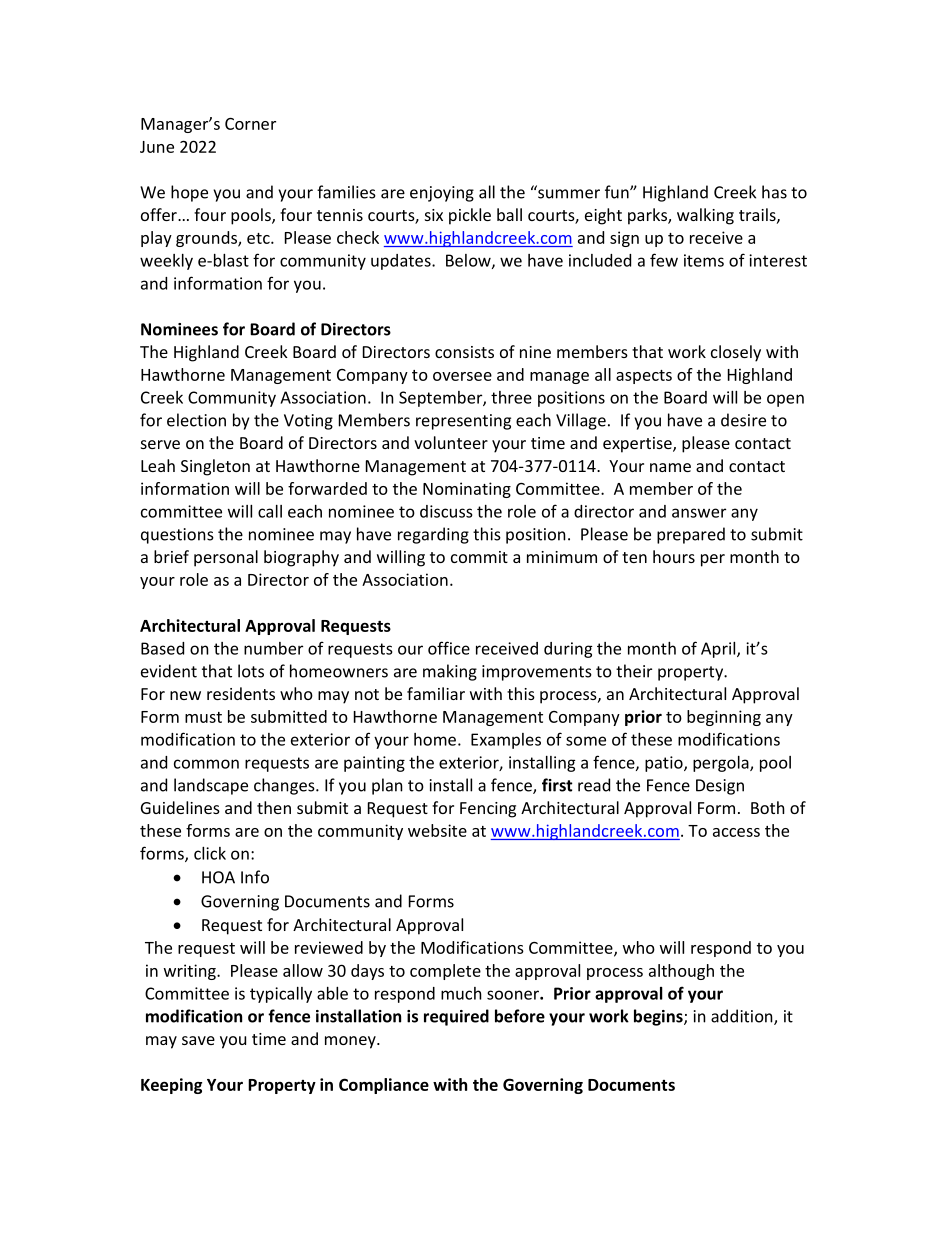 The width and height of the screenshot is (952, 1233). What do you see at coordinates (198, 1040) in the screenshot?
I see `save` at bounding box center [198, 1040].
